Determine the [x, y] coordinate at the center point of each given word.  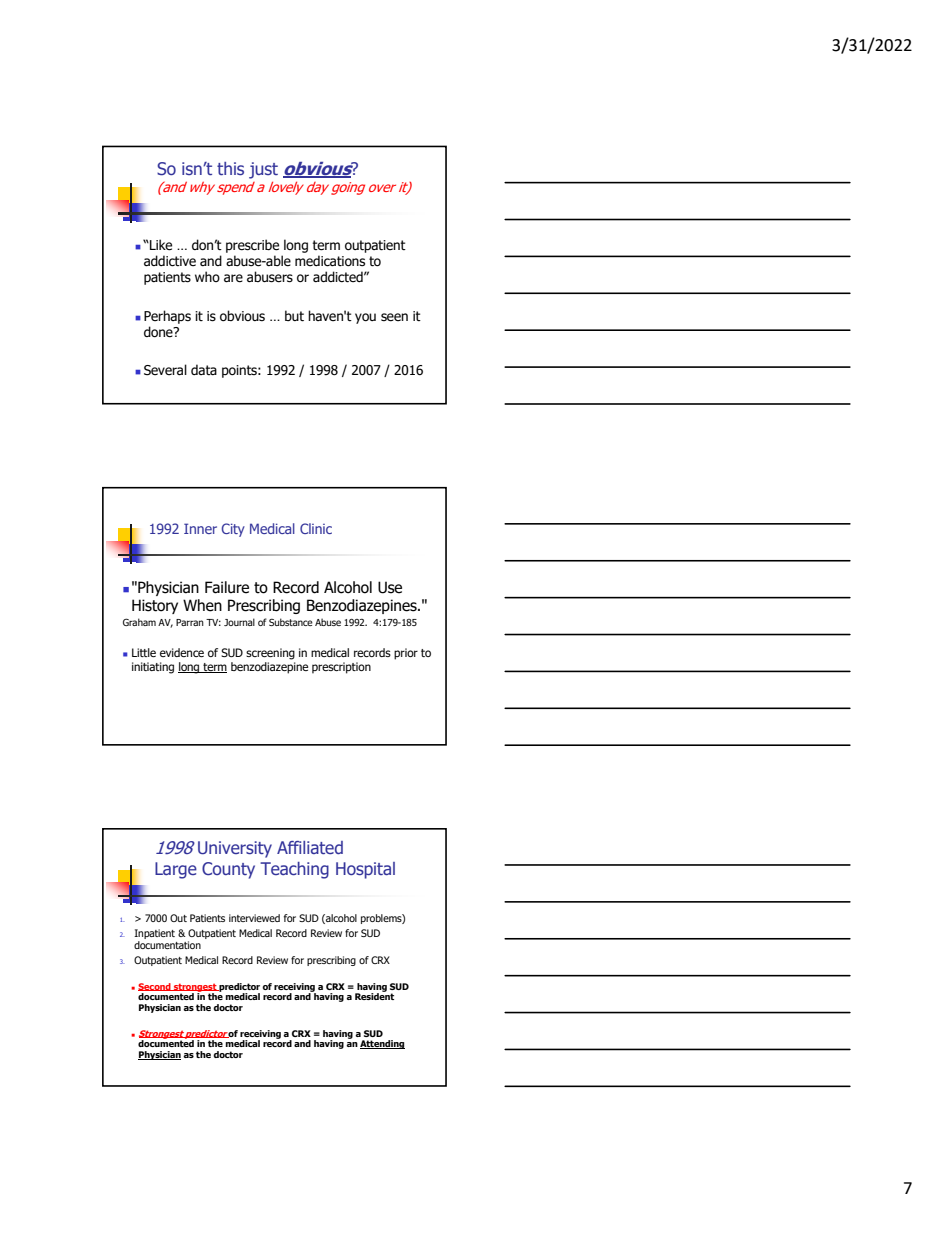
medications [330, 261]
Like [160, 245]
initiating [153, 668]
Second [155, 987]
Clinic [316, 528]
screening [270, 654]
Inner [200, 528]
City [233, 530]
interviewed [254, 918]
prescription [341, 668]
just [263, 170]
